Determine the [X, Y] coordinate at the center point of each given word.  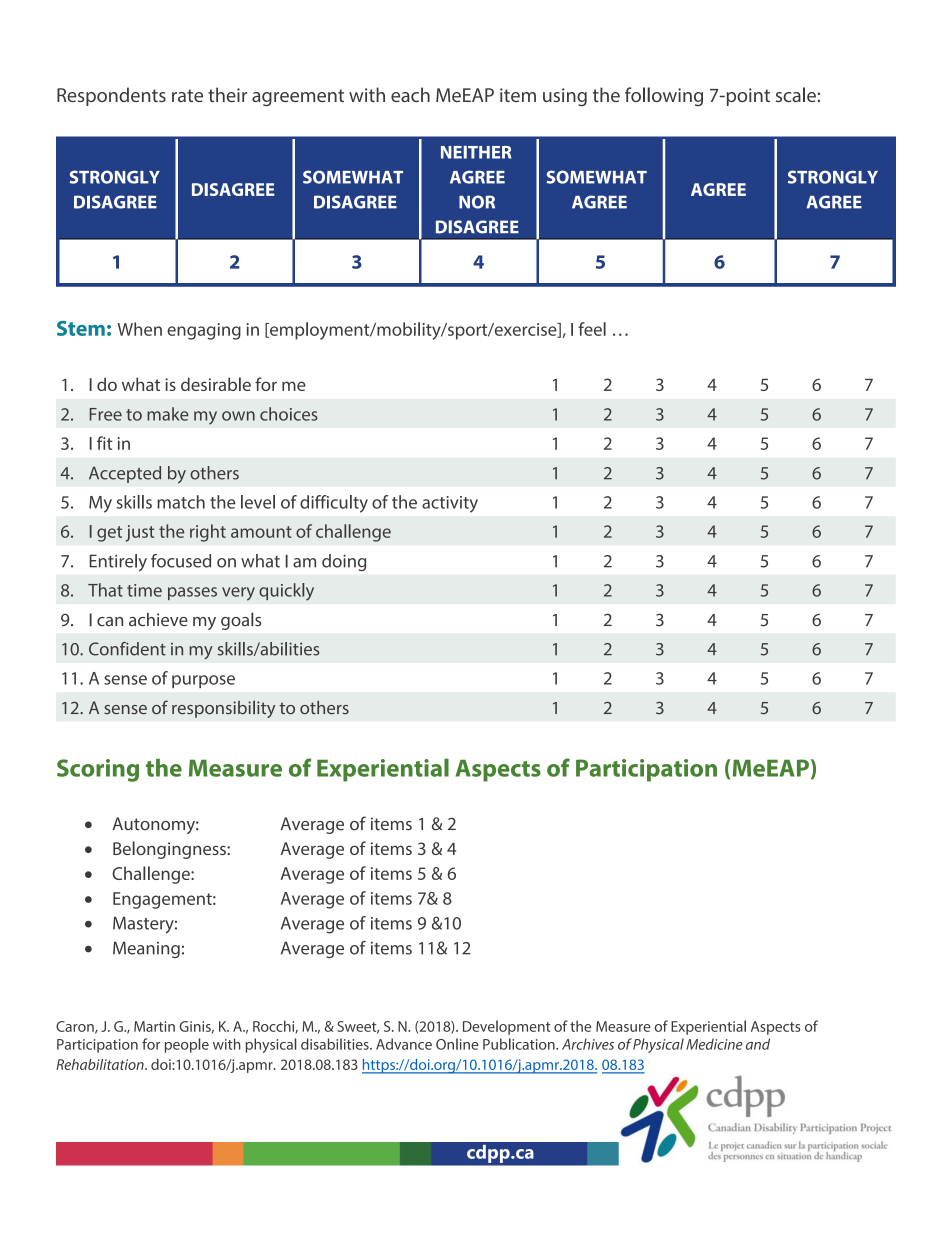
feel [592, 329]
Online [457, 1044]
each [410, 94]
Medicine [714, 1044]
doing [344, 562]
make [168, 414]
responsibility [223, 709]
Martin [154, 1026]
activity [450, 504]
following [664, 96]
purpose [203, 681]
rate [187, 95]
